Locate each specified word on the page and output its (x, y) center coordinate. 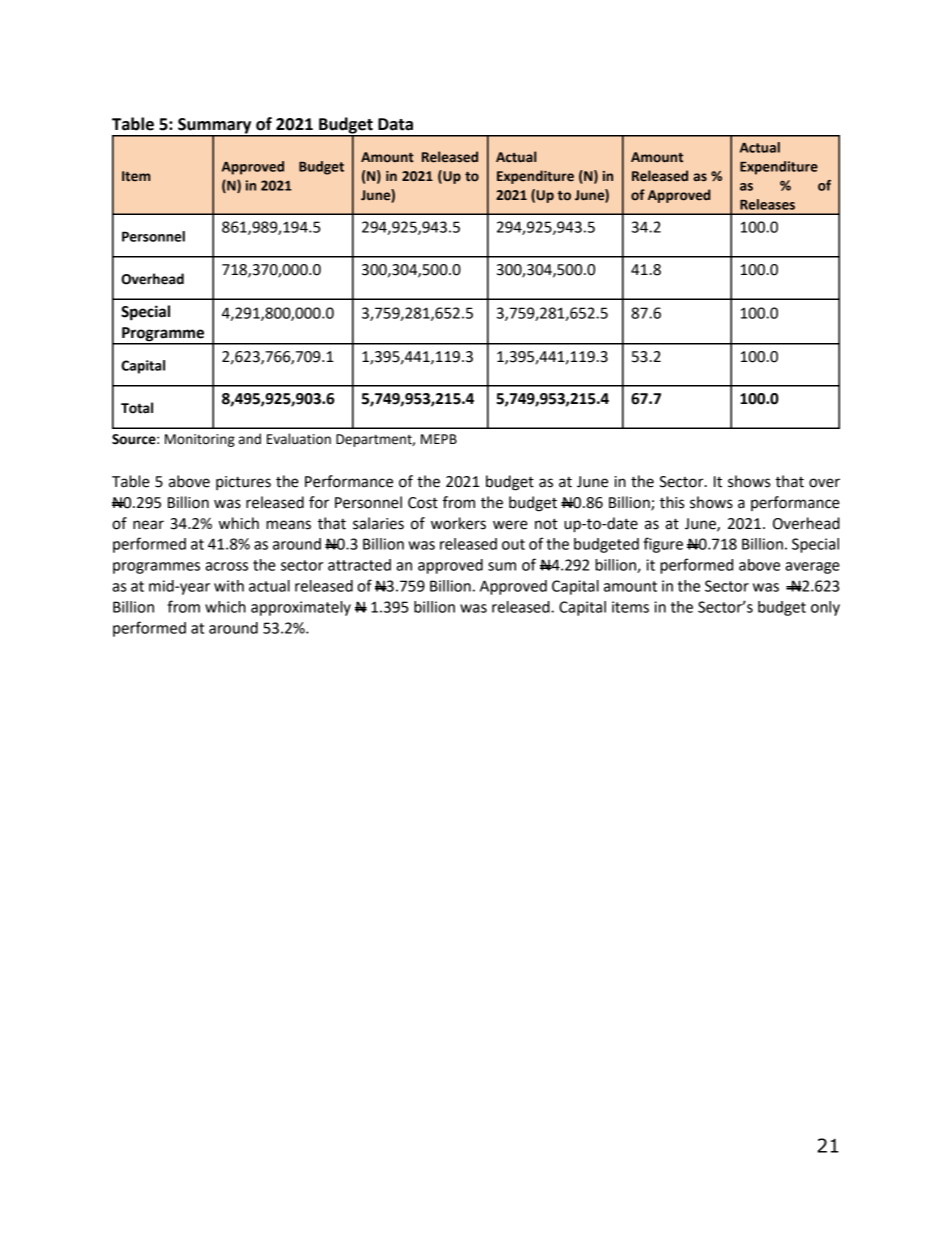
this (672, 502)
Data (395, 124)
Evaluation (299, 439)
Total (137, 408)
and (250, 439)
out (513, 544)
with (229, 586)
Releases (767, 204)
